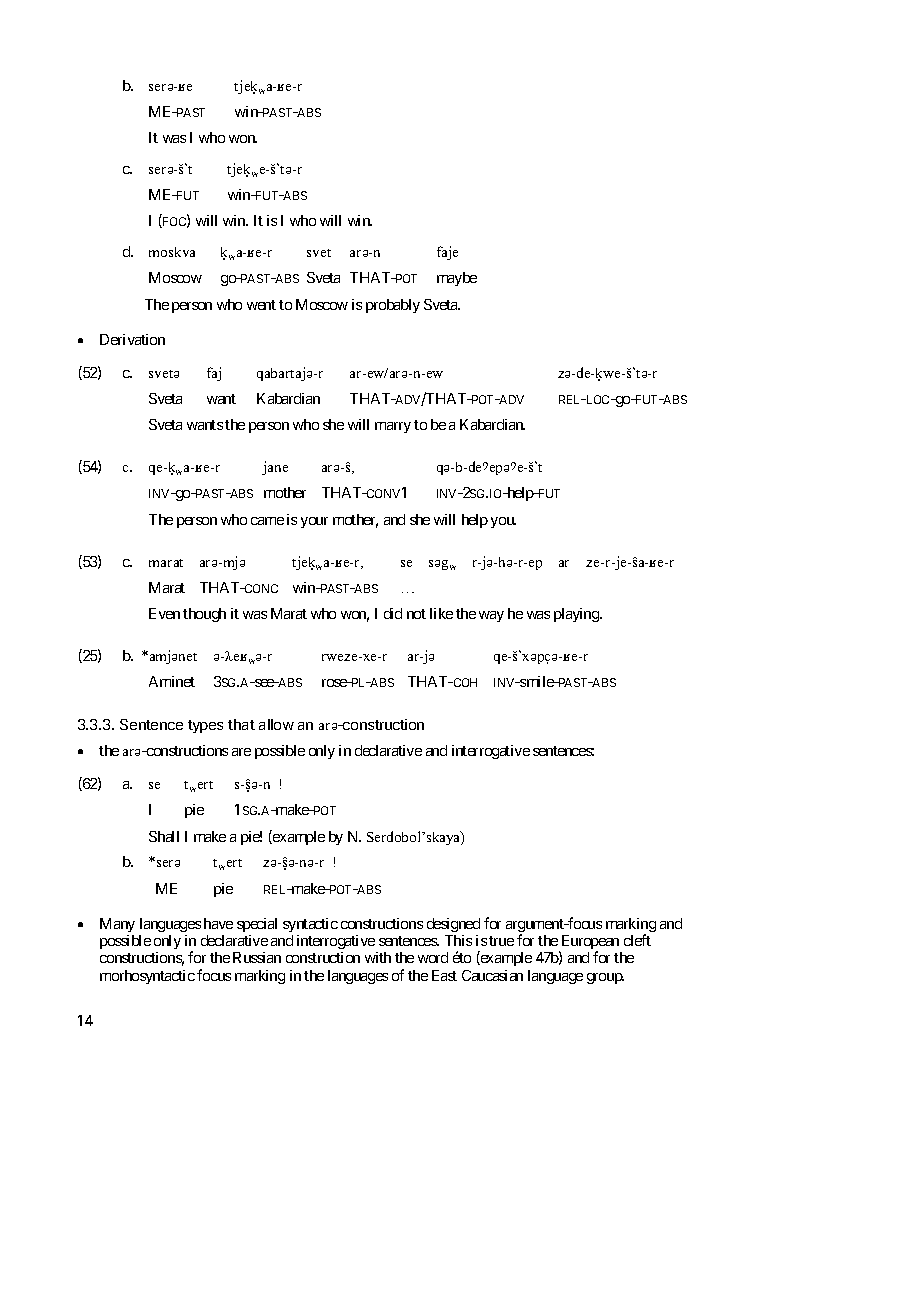 The height and width of the page is (1308, 924). Describe the element at coordinates (457, 279) in the page. I see `maybe` at that location.
